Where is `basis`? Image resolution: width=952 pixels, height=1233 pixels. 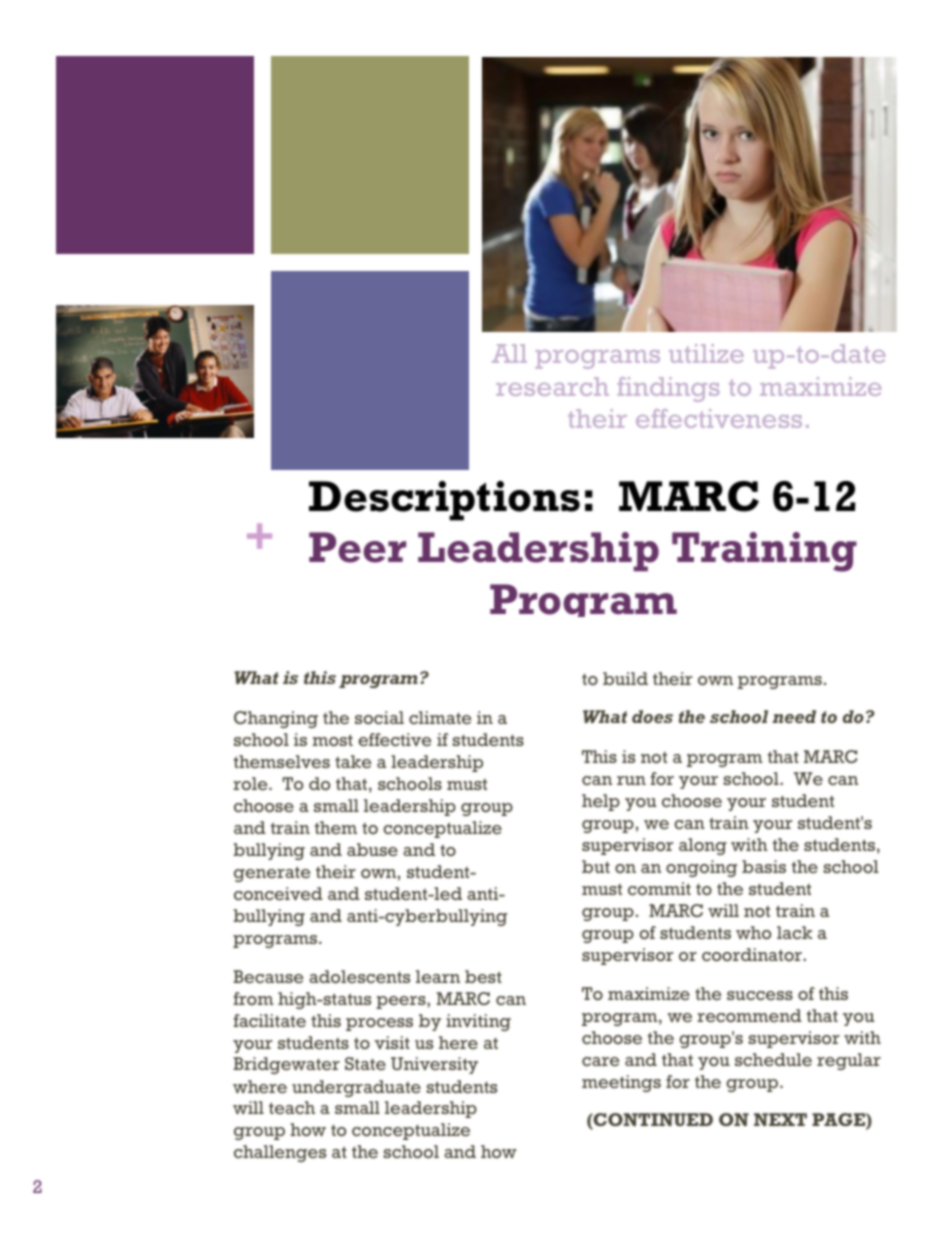 basis is located at coordinates (764, 866).
